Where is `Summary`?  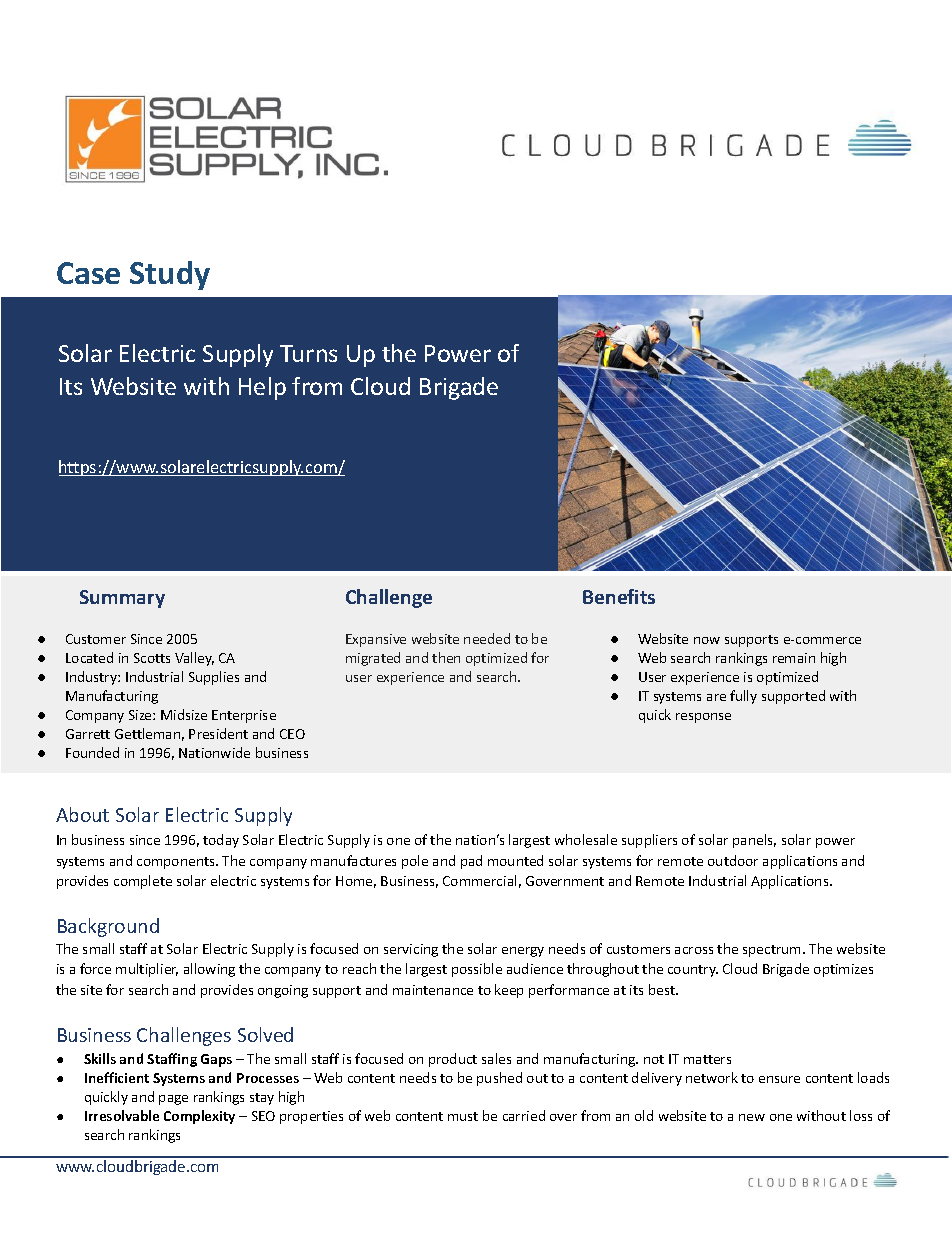 Summary is located at coordinates (122, 599).
